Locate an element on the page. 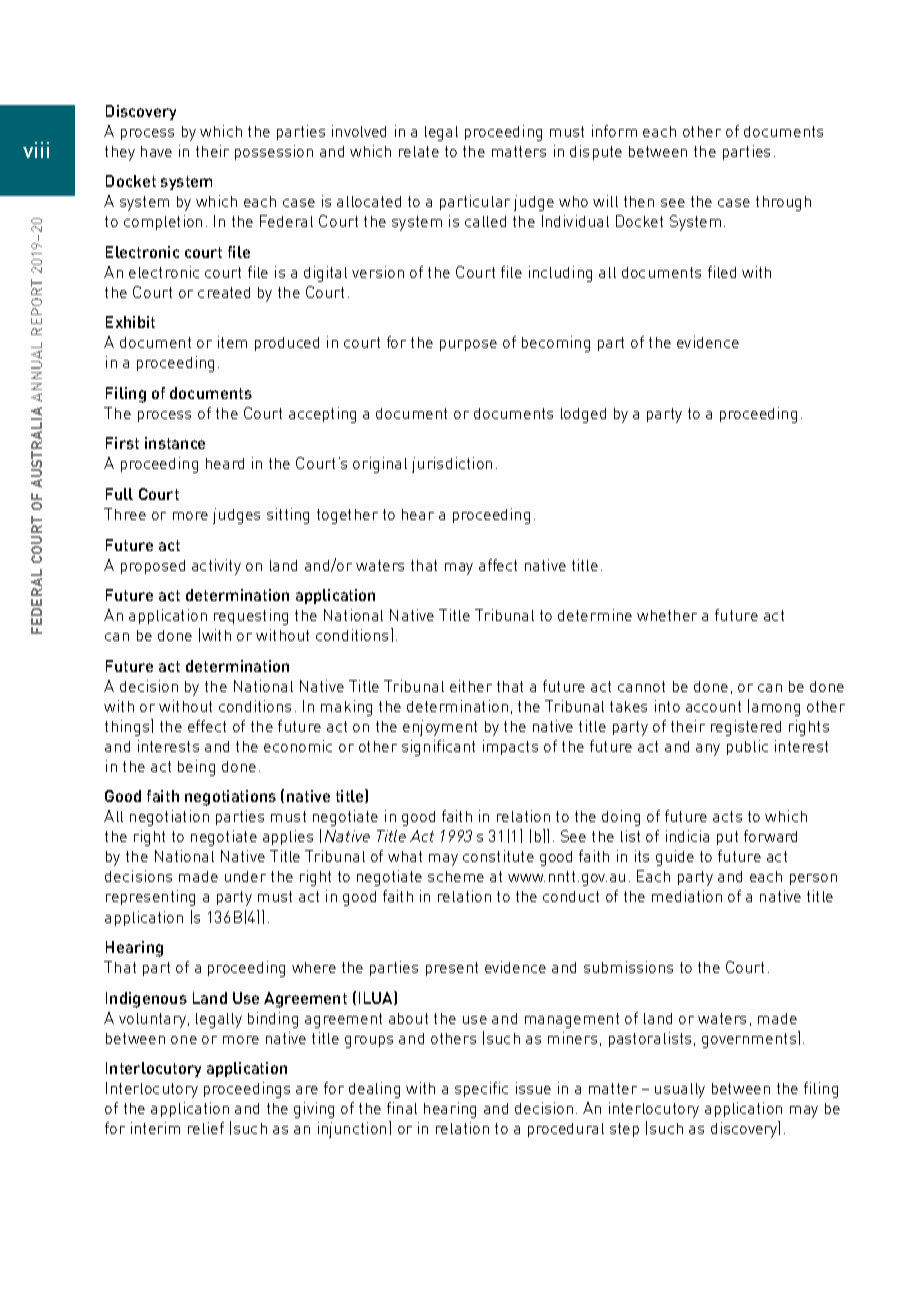 Image resolution: width=924 pixels, height=1314 pixels. relief is located at coordinates (206, 1128).
